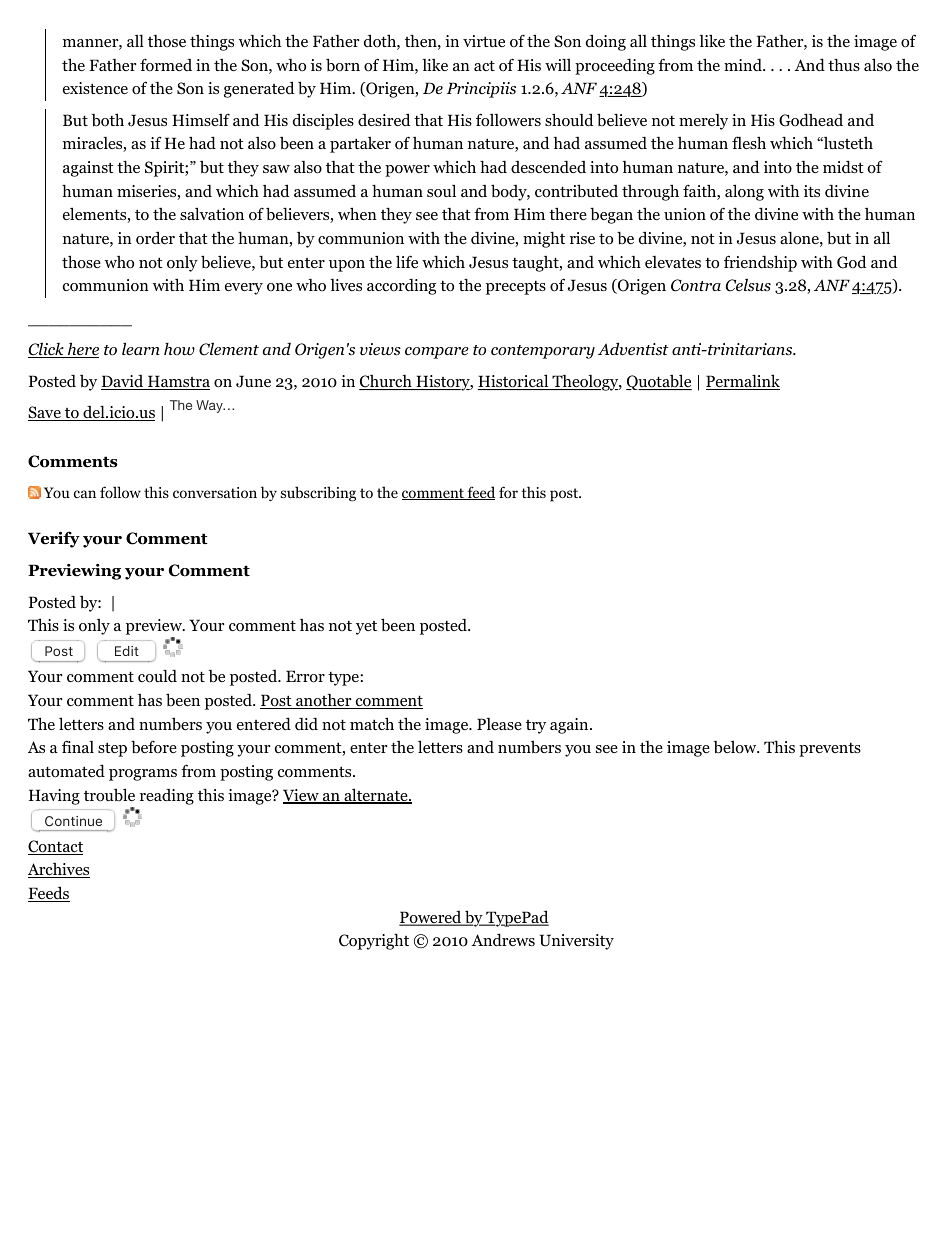 The width and height of the image is (952, 1233). I want to click on Archives, so click(59, 870).
